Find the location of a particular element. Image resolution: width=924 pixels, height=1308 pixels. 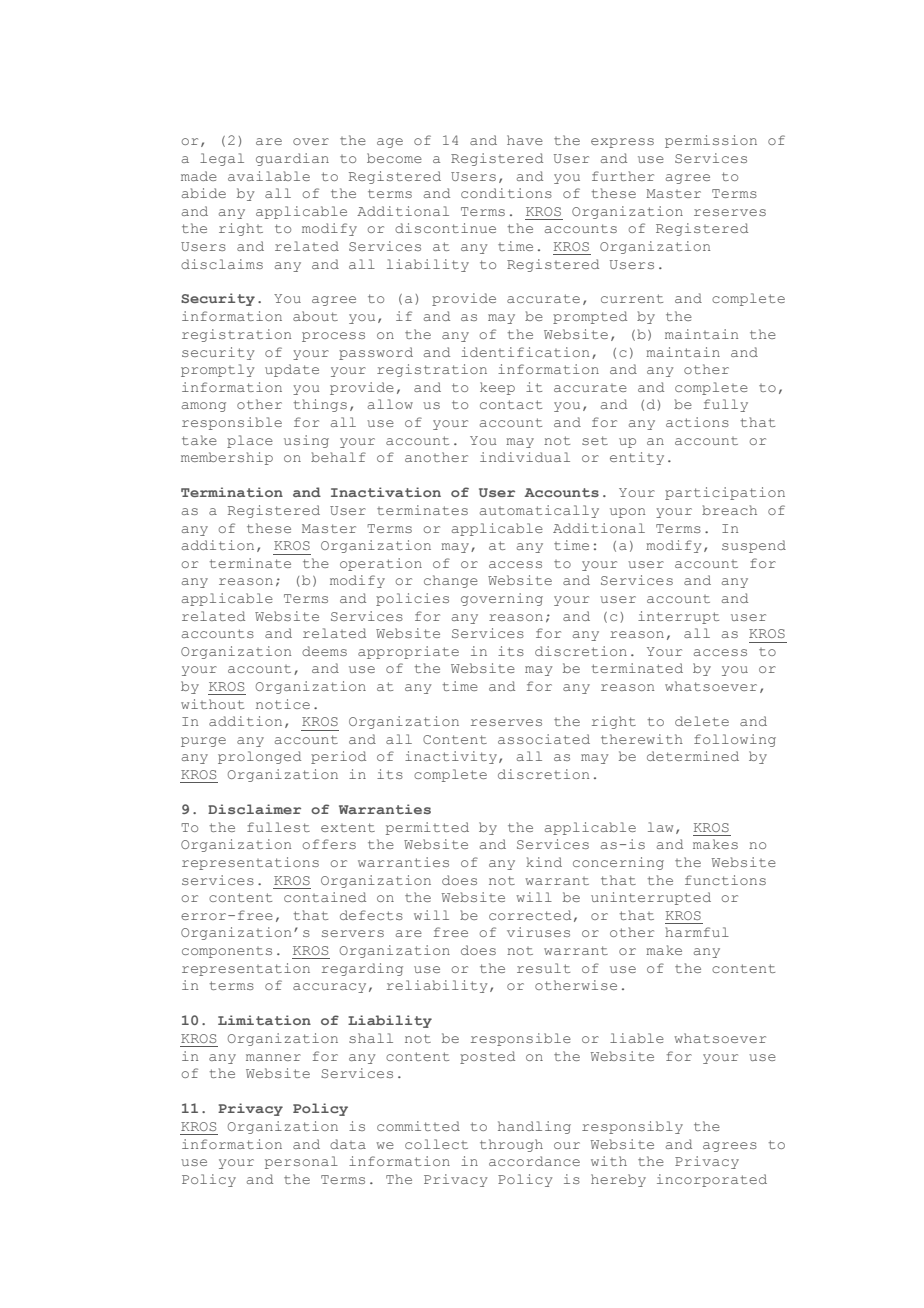

actions is located at coordinates (697, 422).
